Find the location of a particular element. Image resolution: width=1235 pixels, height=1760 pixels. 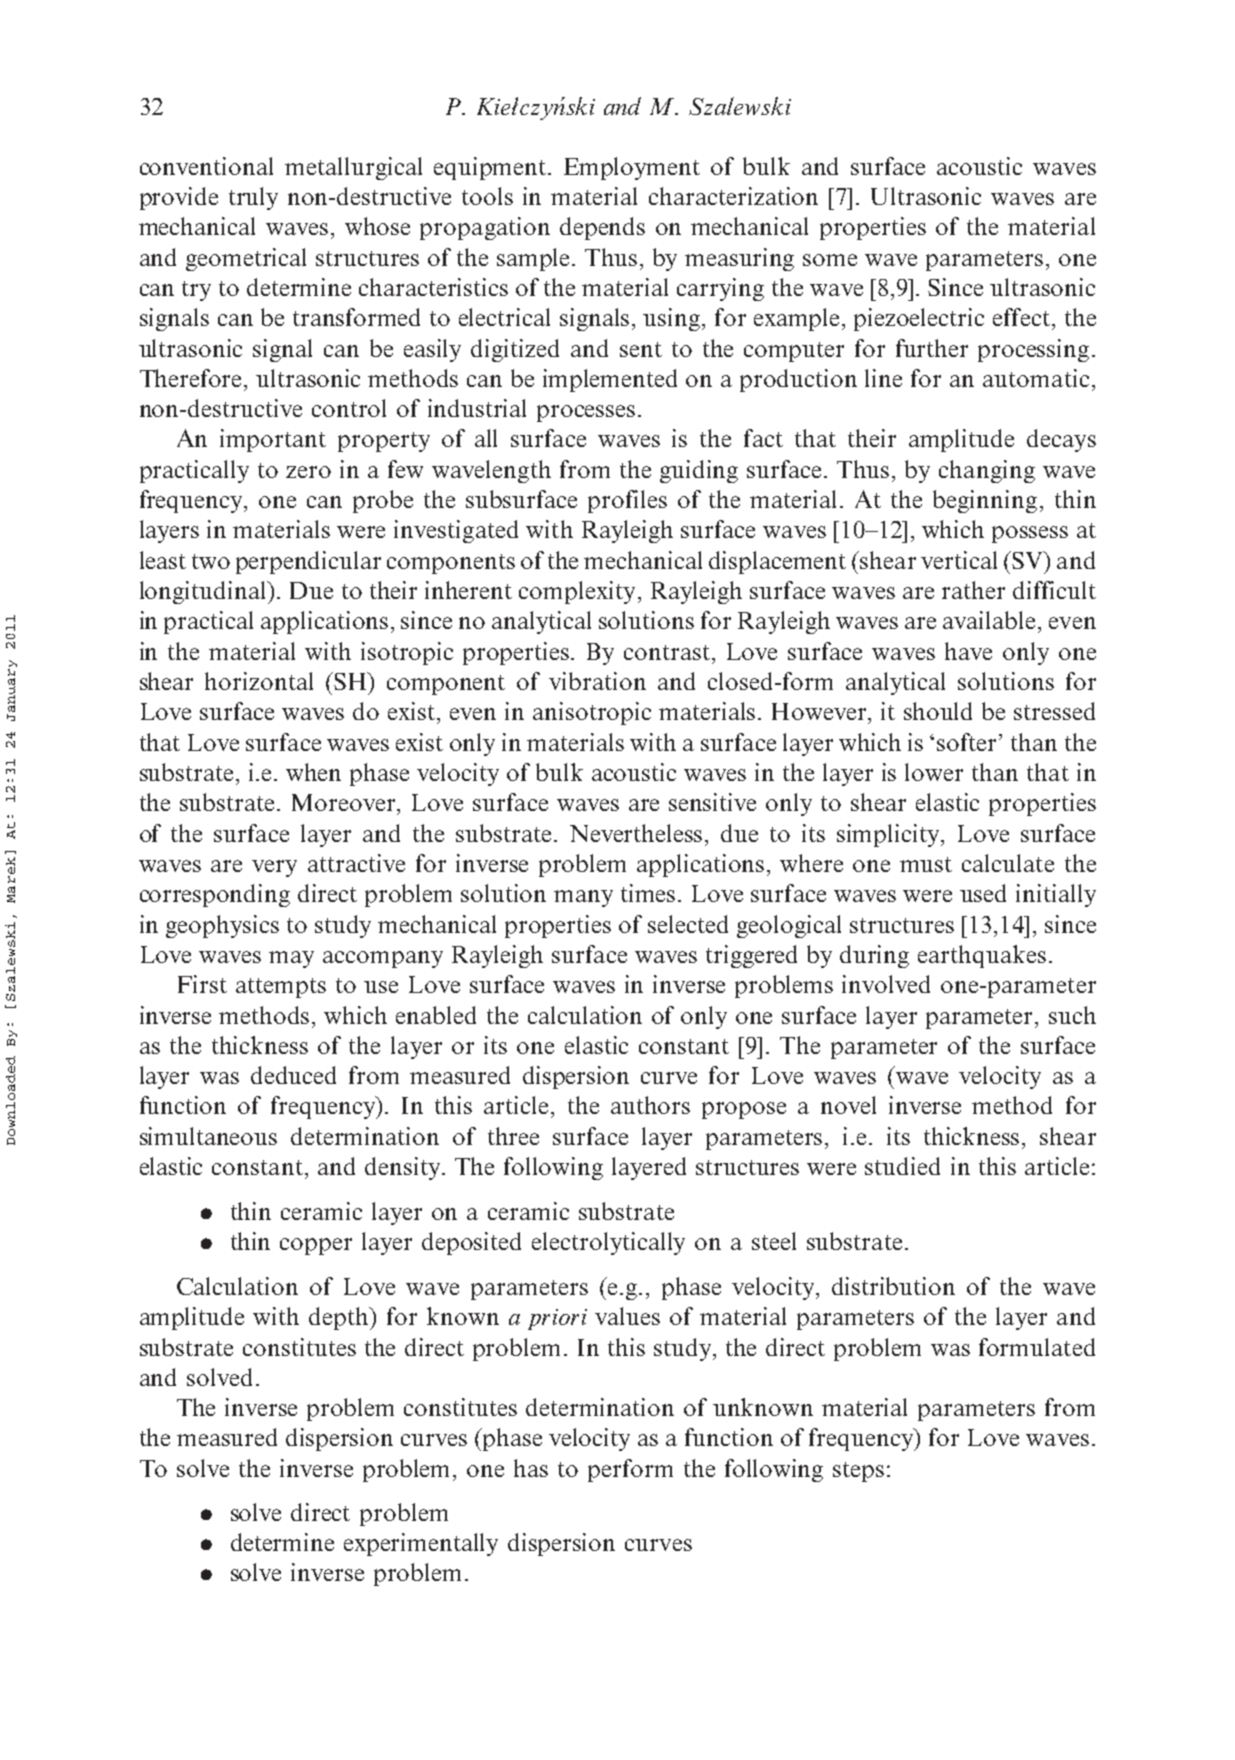

experimentally is located at coordinates (421, 1544).
